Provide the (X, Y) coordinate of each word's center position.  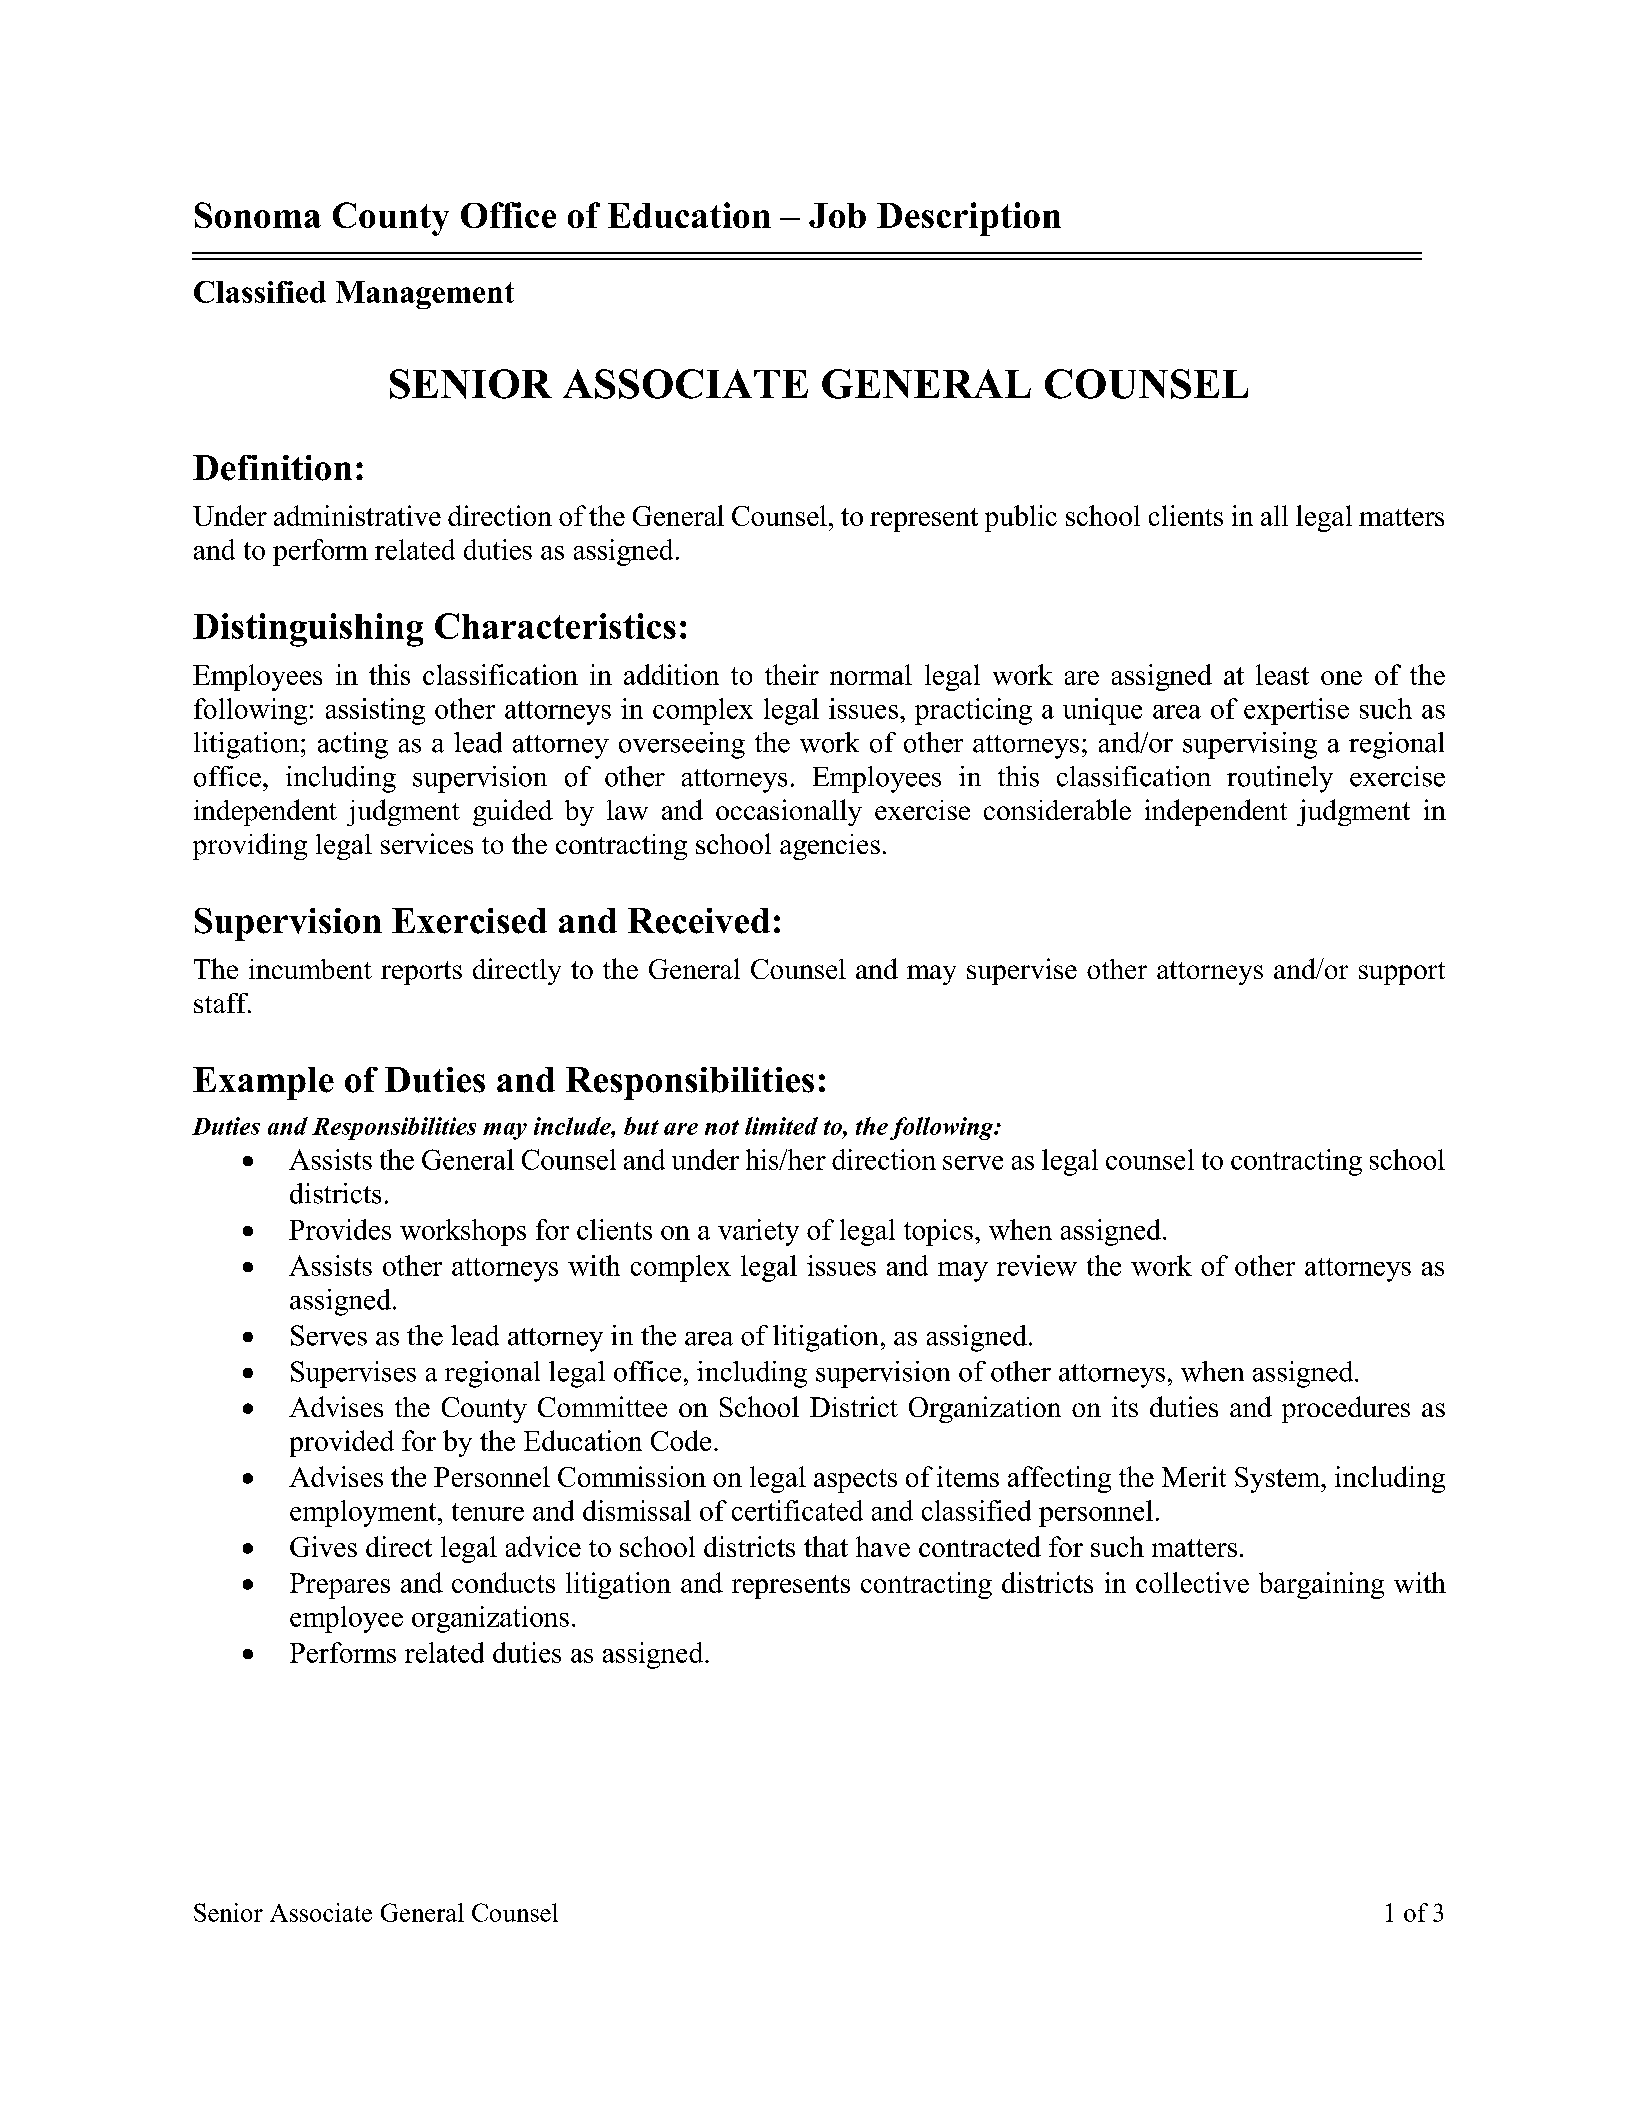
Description (969, 219)
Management (425, 295)
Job (837, 215)
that (826, 1546)
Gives (323, 1546)
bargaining (1321, 1585)
